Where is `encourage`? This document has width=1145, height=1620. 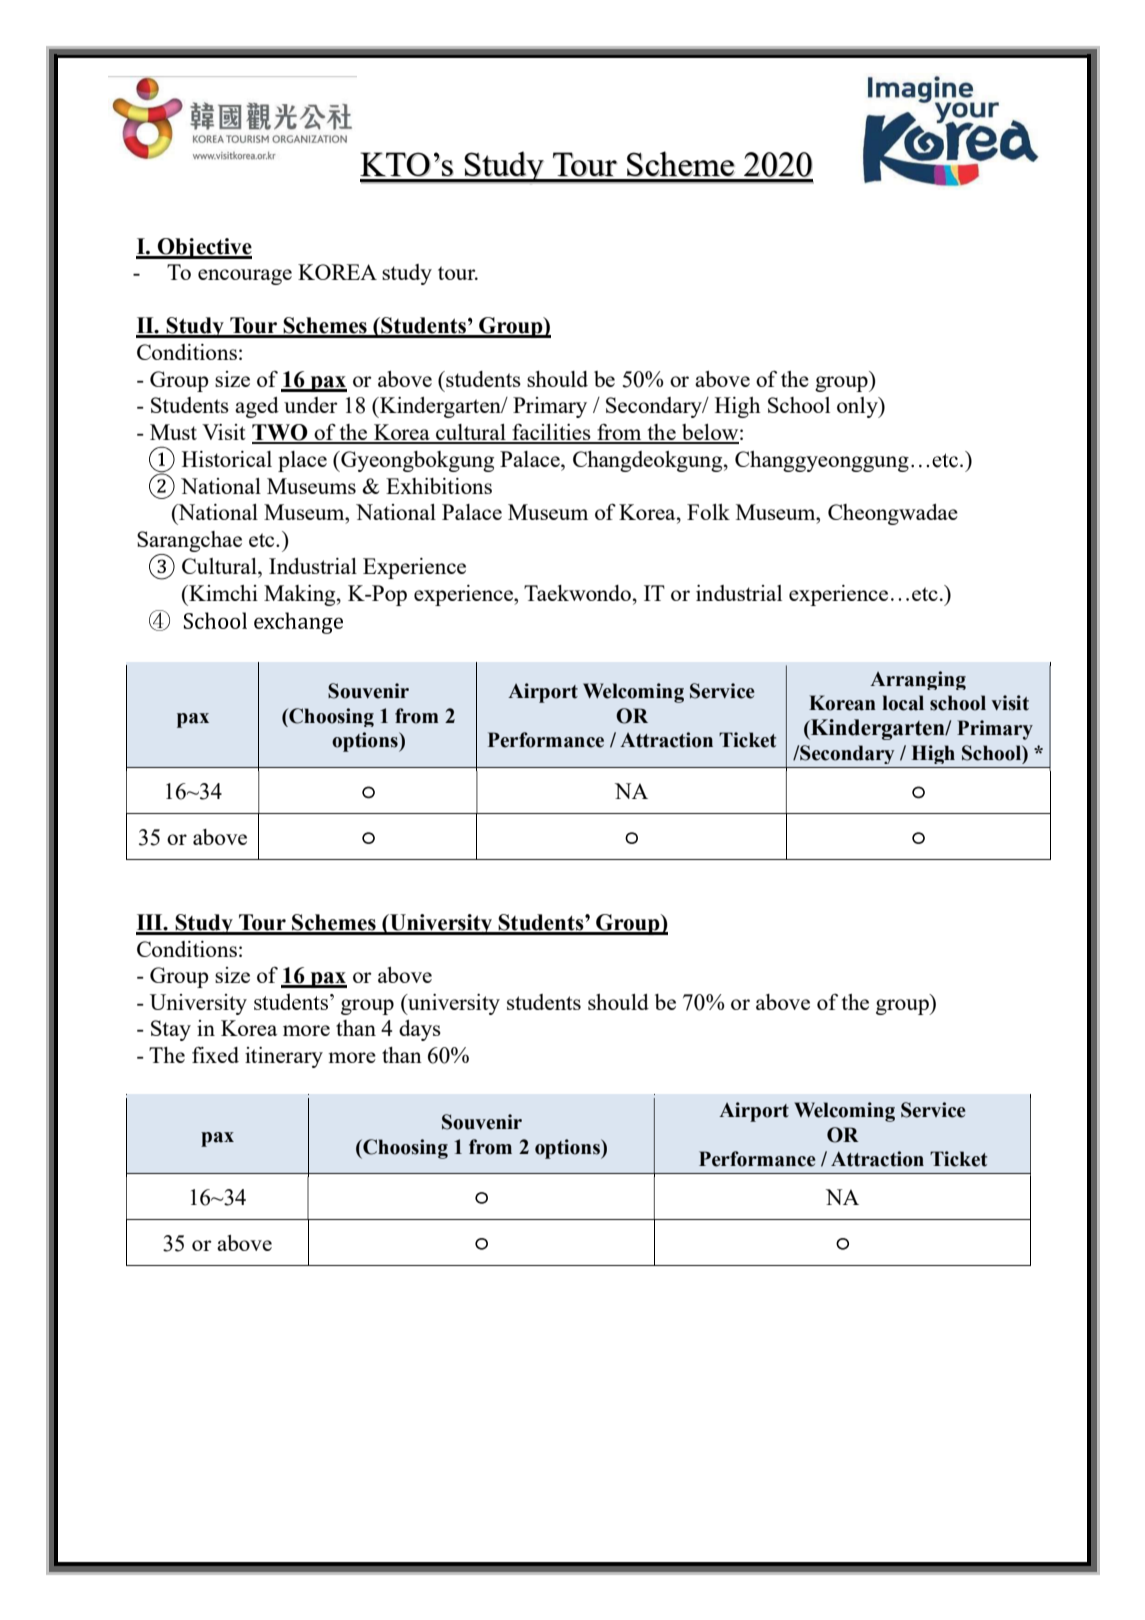 encourage is located at coordinates (245, 277).
